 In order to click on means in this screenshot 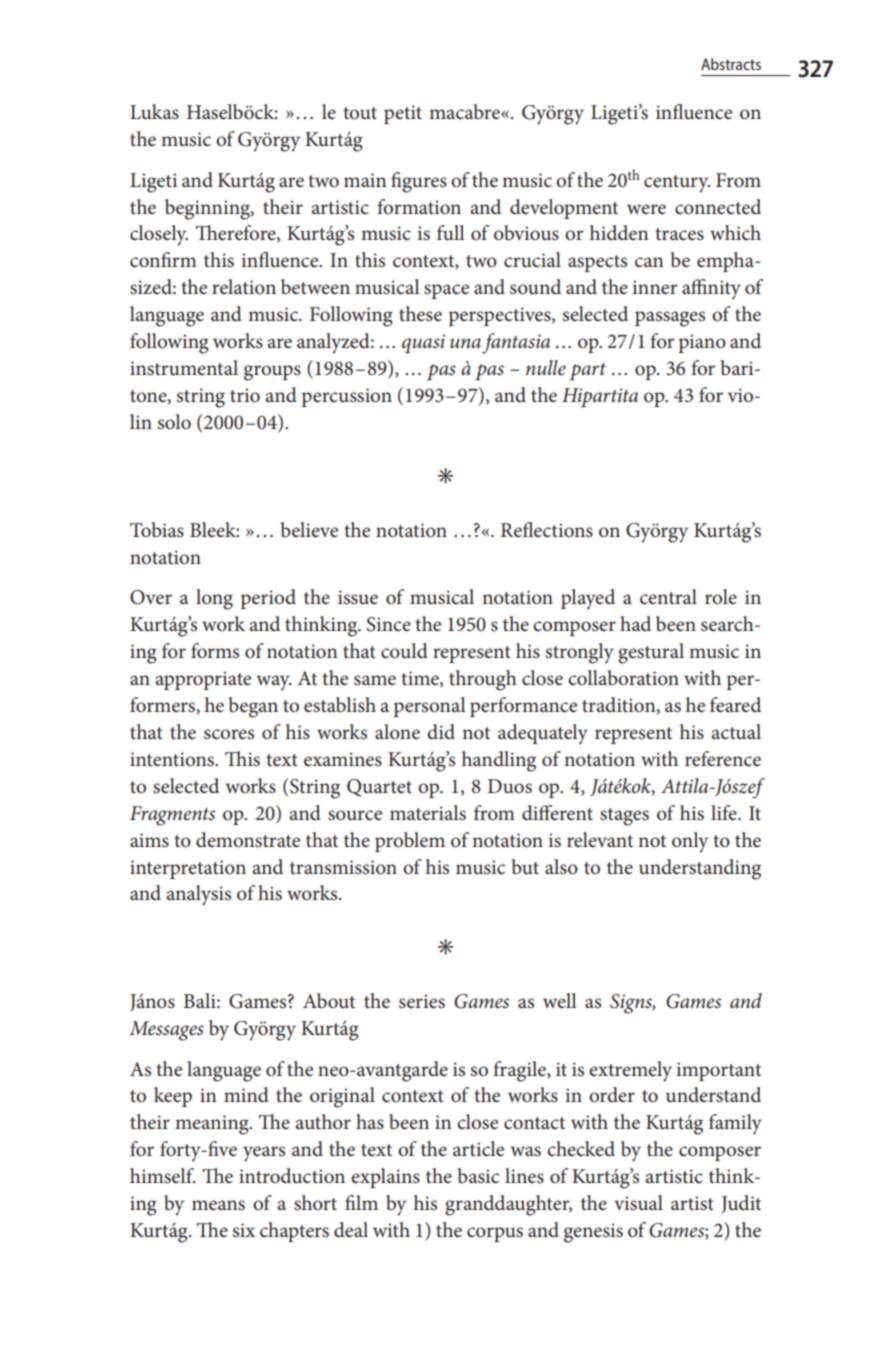, I will do `click(218, 1205)`.
